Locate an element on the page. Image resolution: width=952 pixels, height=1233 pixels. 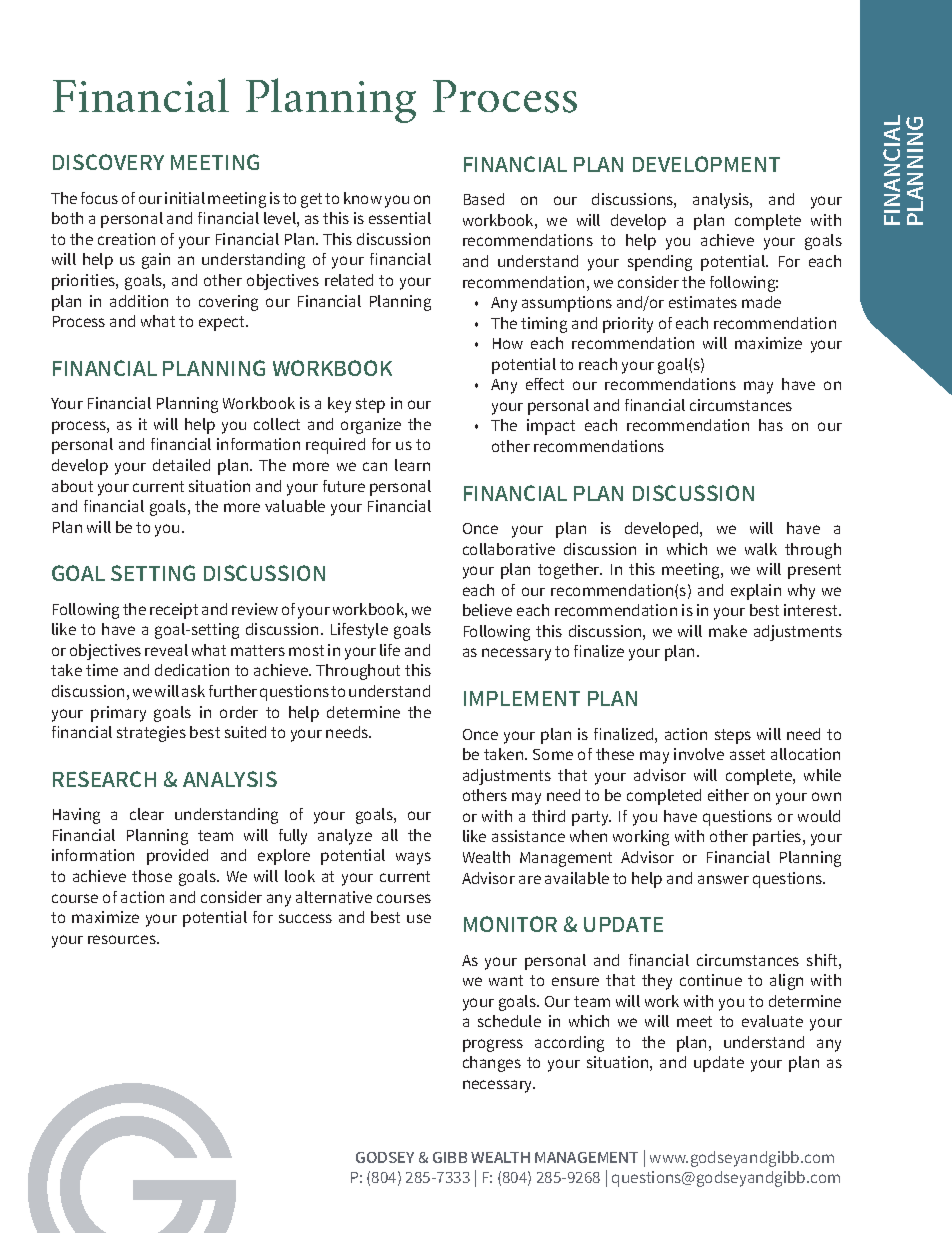
detailed is located at coordinates (181, 465).
